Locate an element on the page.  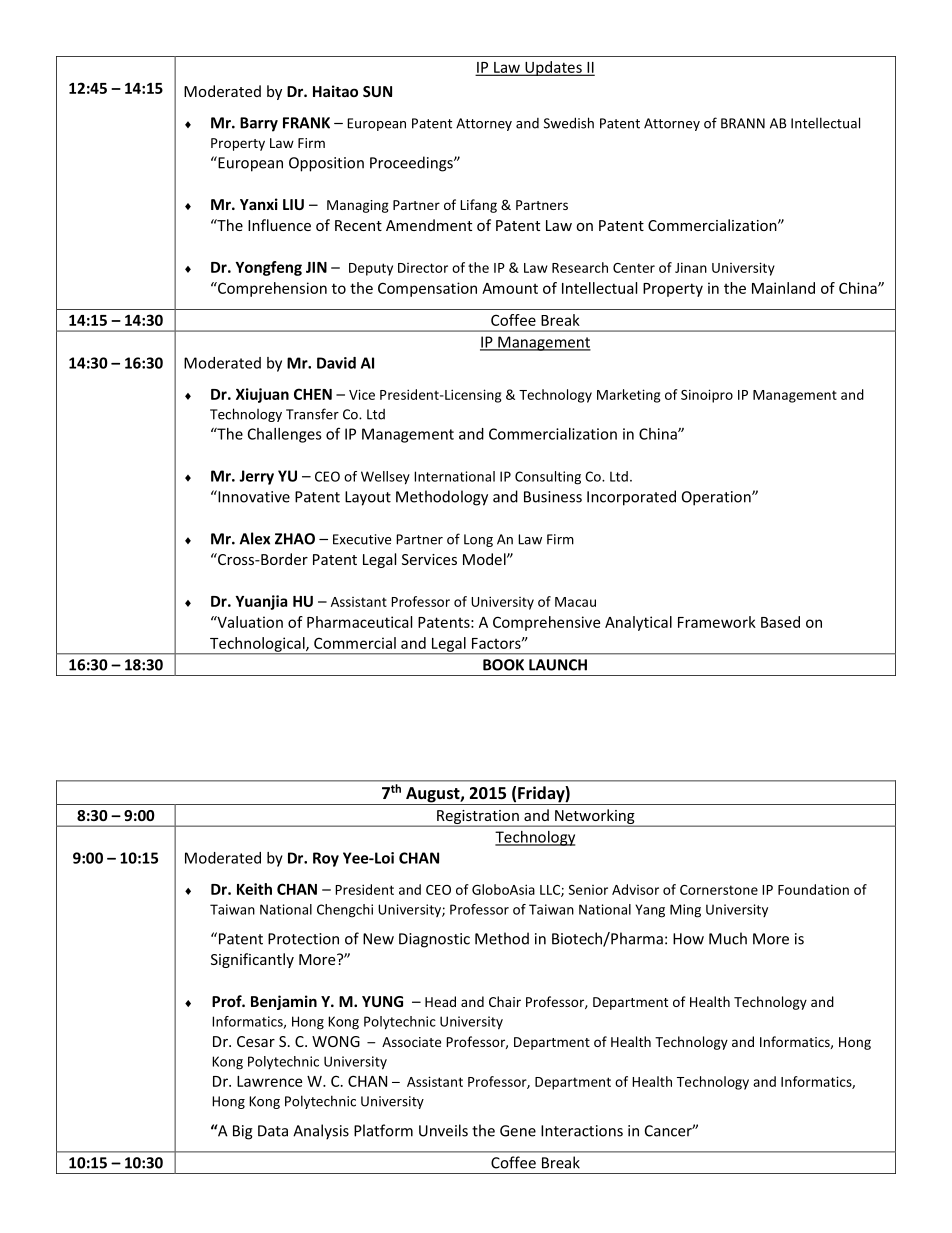
Cornerstone is located at coordinates (719, 890).
